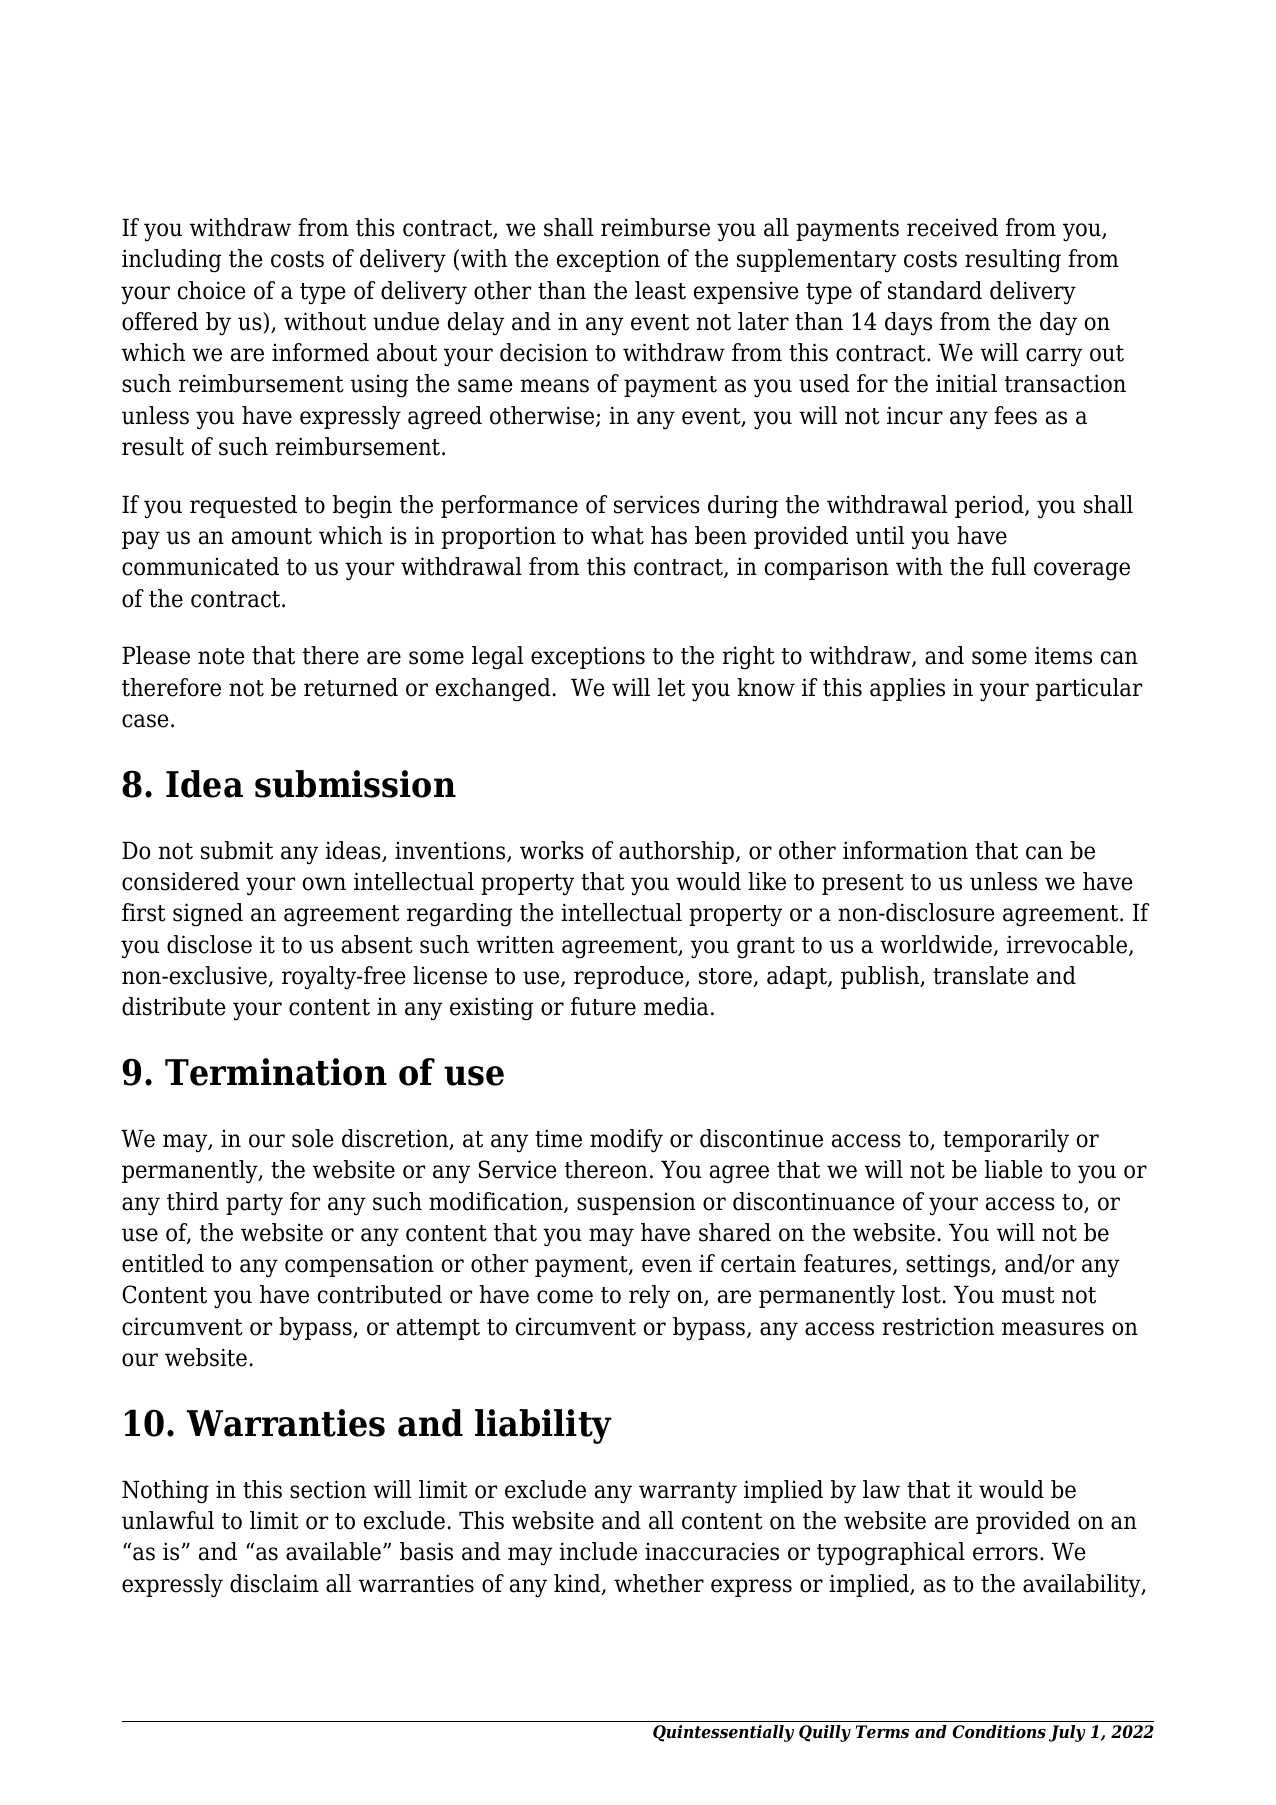 The image size is (1276, 1805). I want to click on least, so click(660, 290).
